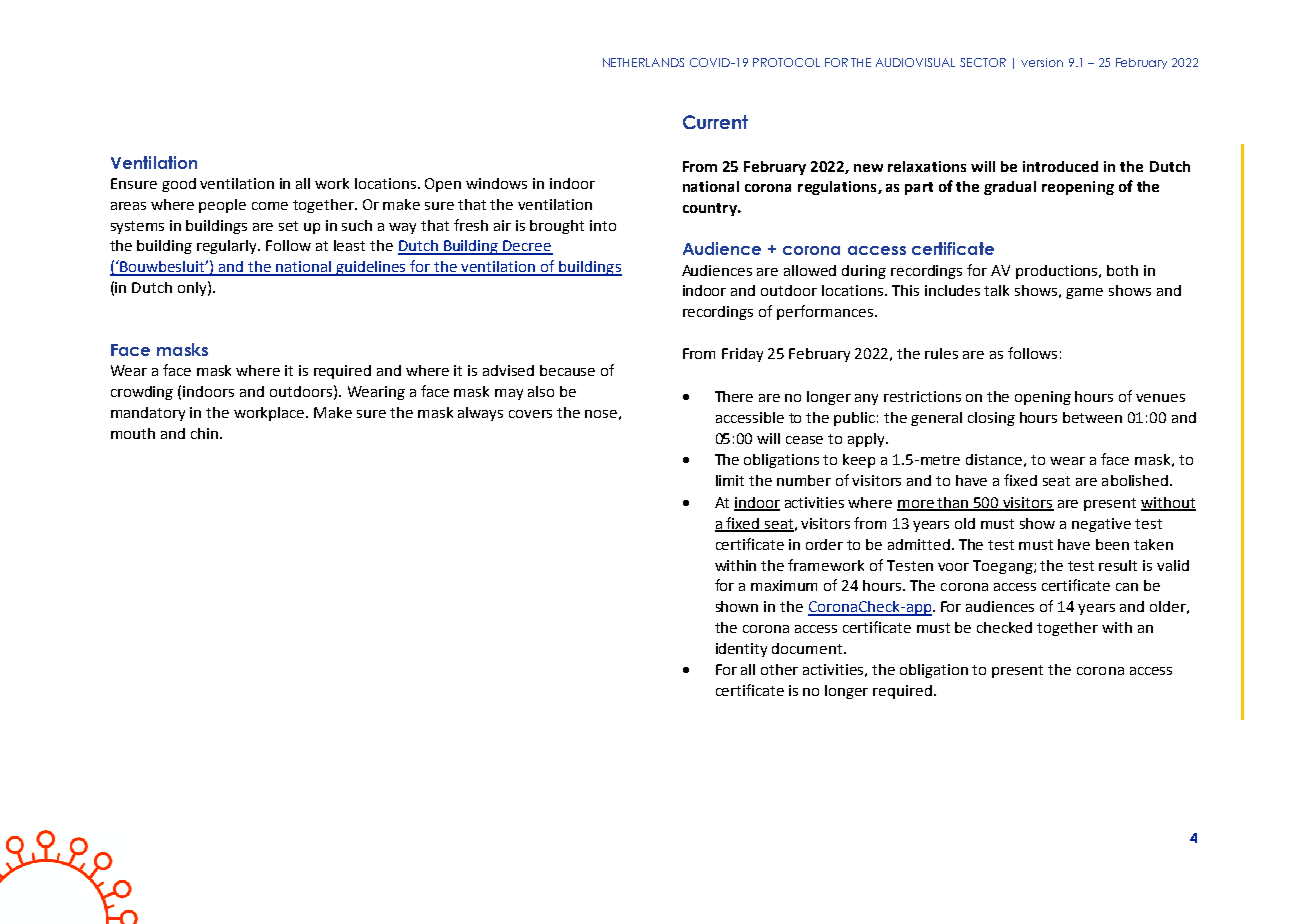 The height and width of the image is (924, 1308). What do you see at coordinates (741, 650) in the image?
I see `identity` at bounding box center [741, 650].
